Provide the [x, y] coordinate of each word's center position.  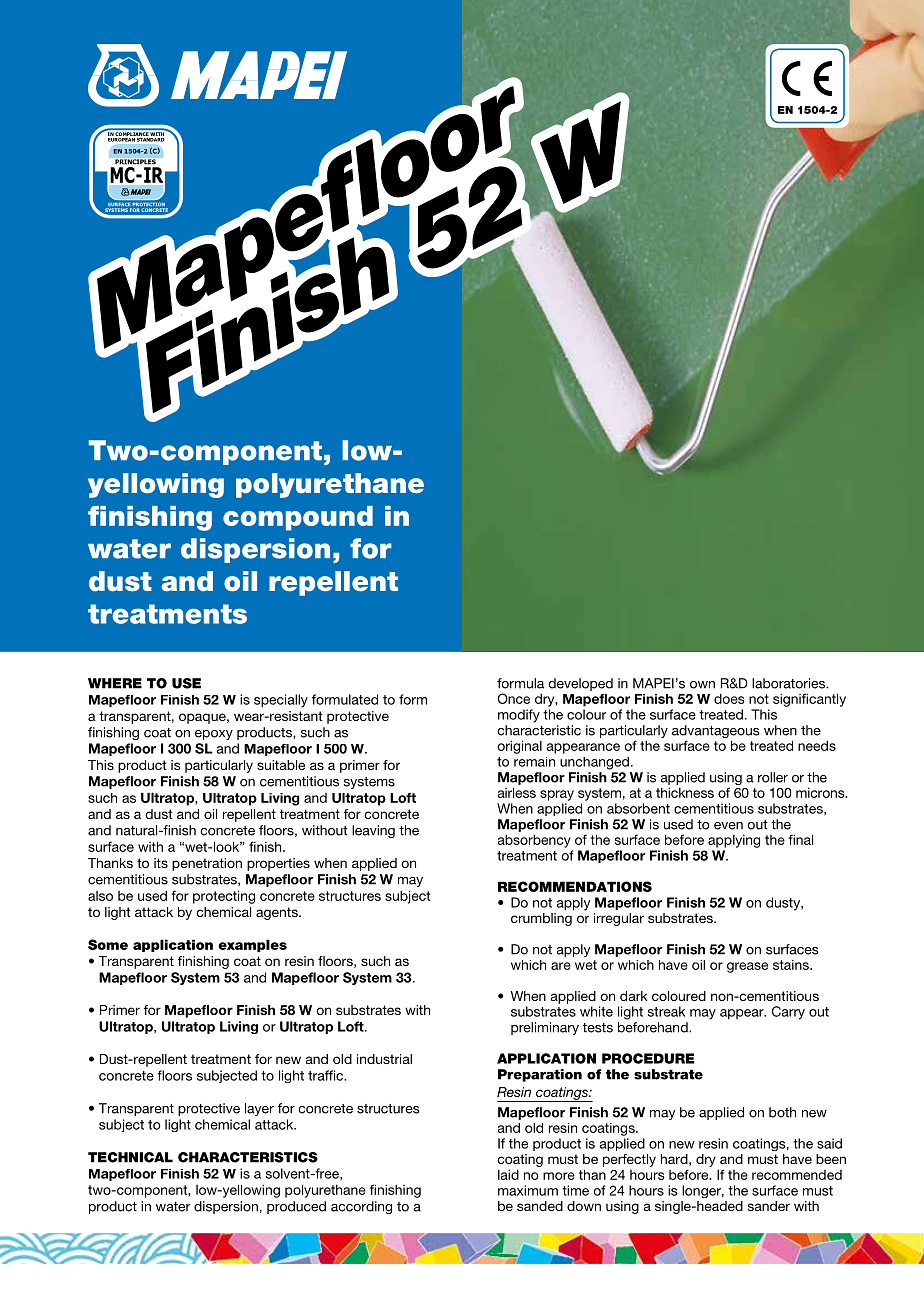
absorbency [534, 841]
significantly [809, 700]
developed [580, 684]
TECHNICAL [130, 1157]
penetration [207, 864]
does [729, 698]
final [801, 839]
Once [514, 698]
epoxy [214, 735]
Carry [788, 1013]
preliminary [545, 1028]
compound [298, 518]
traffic [327, 1075]
